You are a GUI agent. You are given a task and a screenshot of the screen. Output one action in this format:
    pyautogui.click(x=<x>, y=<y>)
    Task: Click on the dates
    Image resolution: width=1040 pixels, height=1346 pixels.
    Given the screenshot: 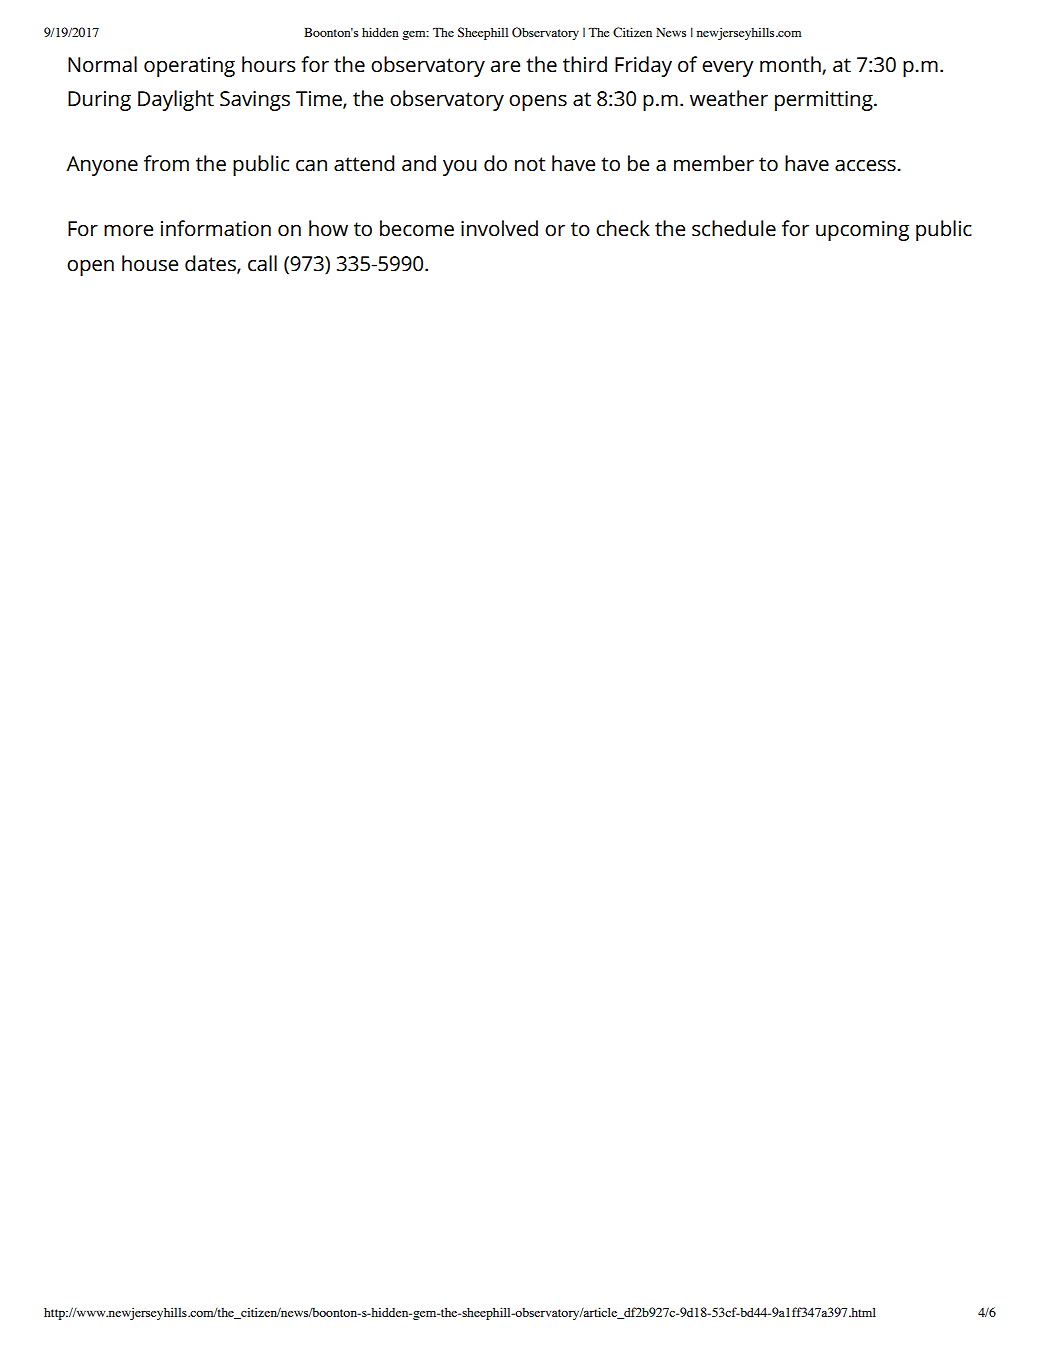 What is the action you would take?
    pyautogui.click(x=211, y=264)
